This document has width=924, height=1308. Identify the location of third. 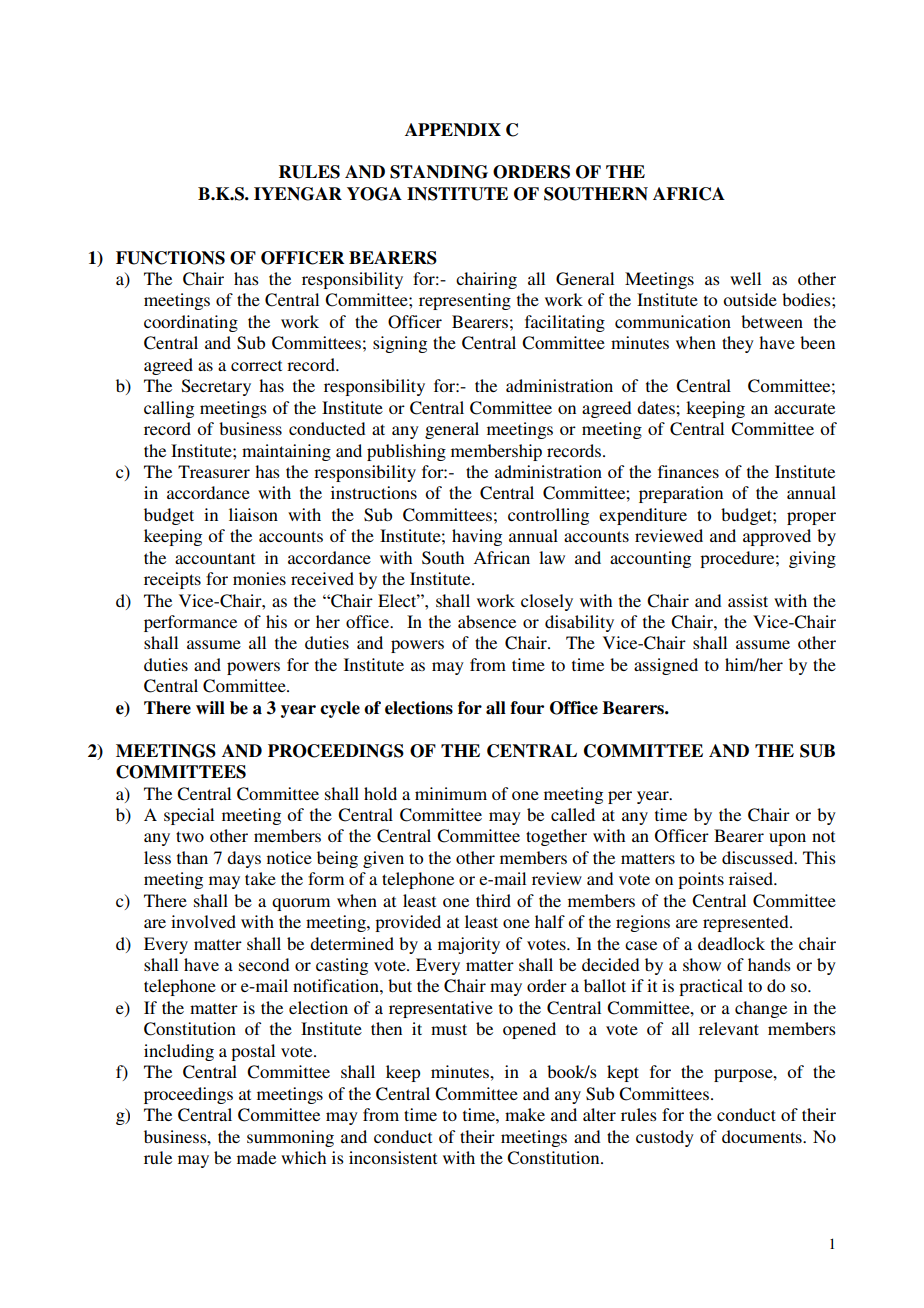
(493, 900).
